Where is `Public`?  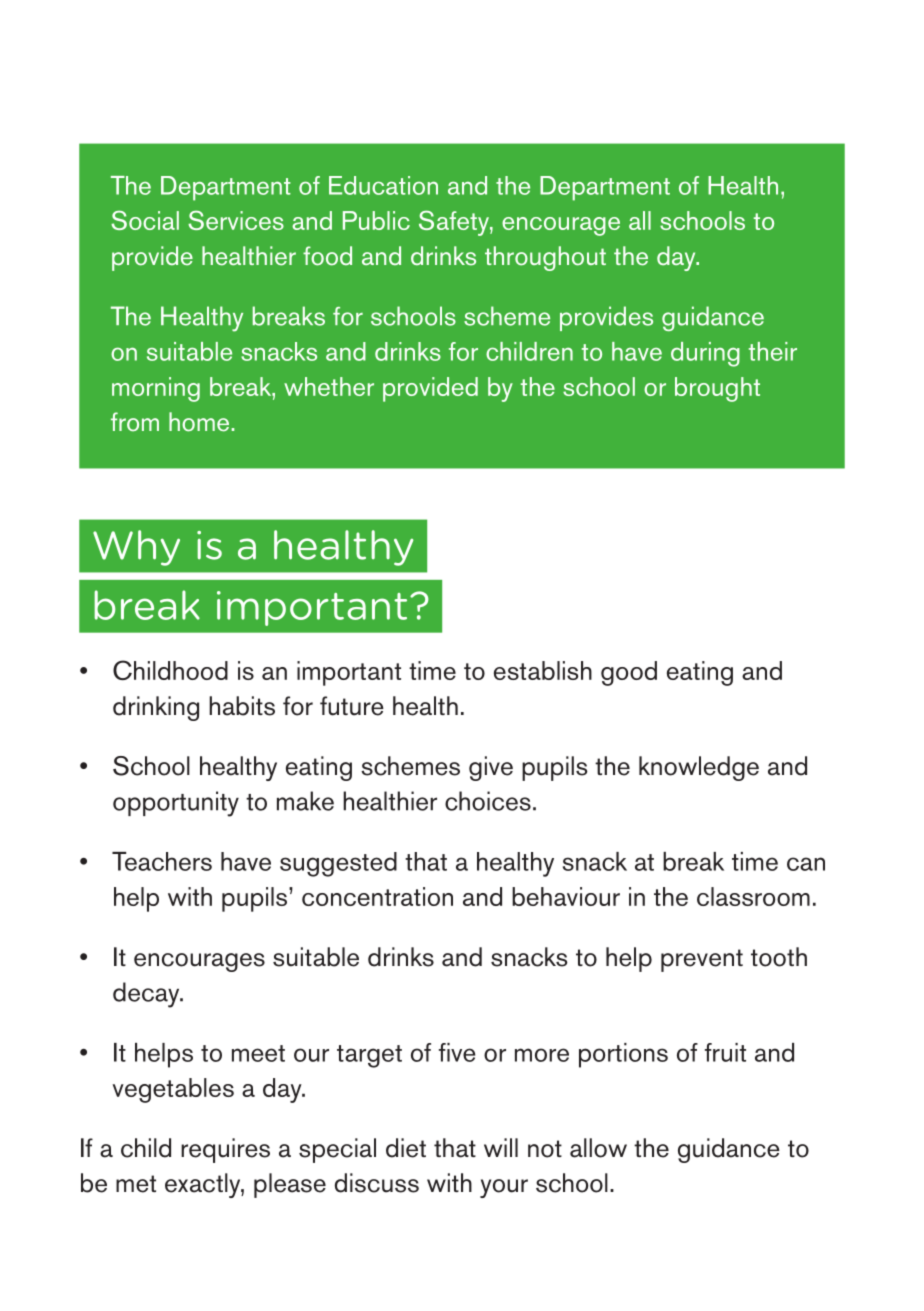 Public is located at coordinates (376, 220).
